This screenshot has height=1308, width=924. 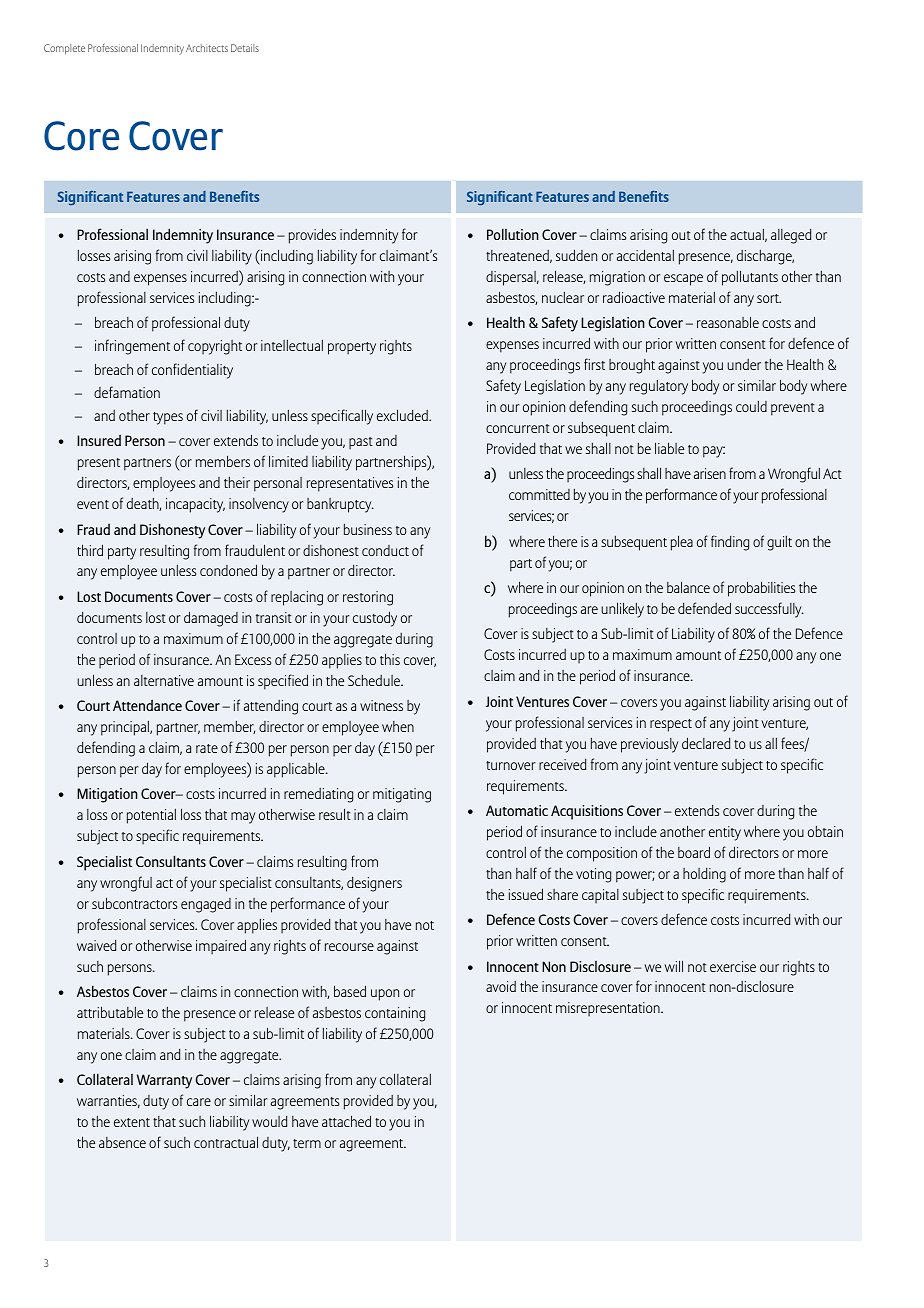 I want to click on potential, so click(x=151, y=816).
